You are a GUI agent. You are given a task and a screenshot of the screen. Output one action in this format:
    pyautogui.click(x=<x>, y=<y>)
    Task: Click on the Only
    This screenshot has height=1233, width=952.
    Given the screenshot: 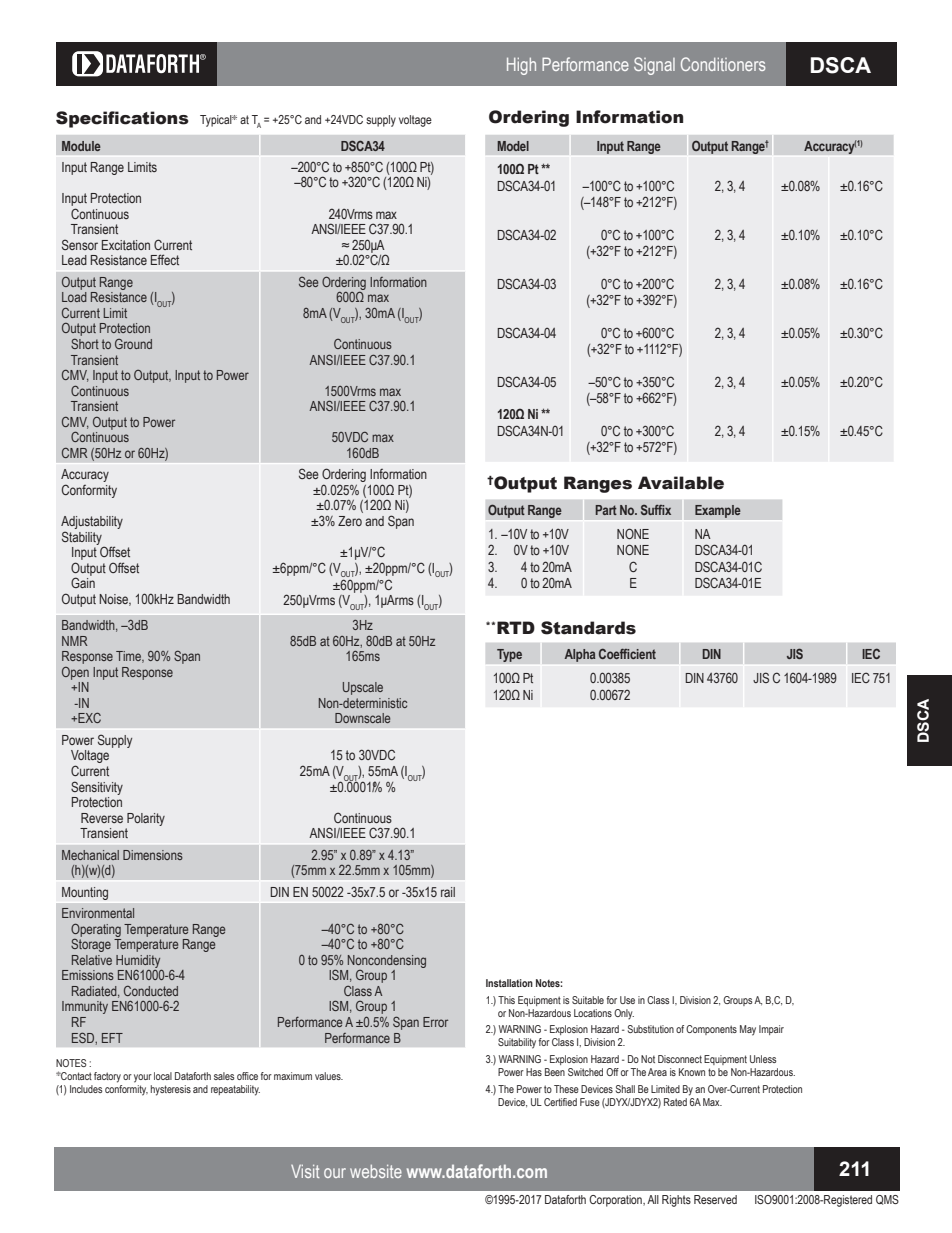 What is the action you would take?
    pyautogui.click(x=624, y=1014)
